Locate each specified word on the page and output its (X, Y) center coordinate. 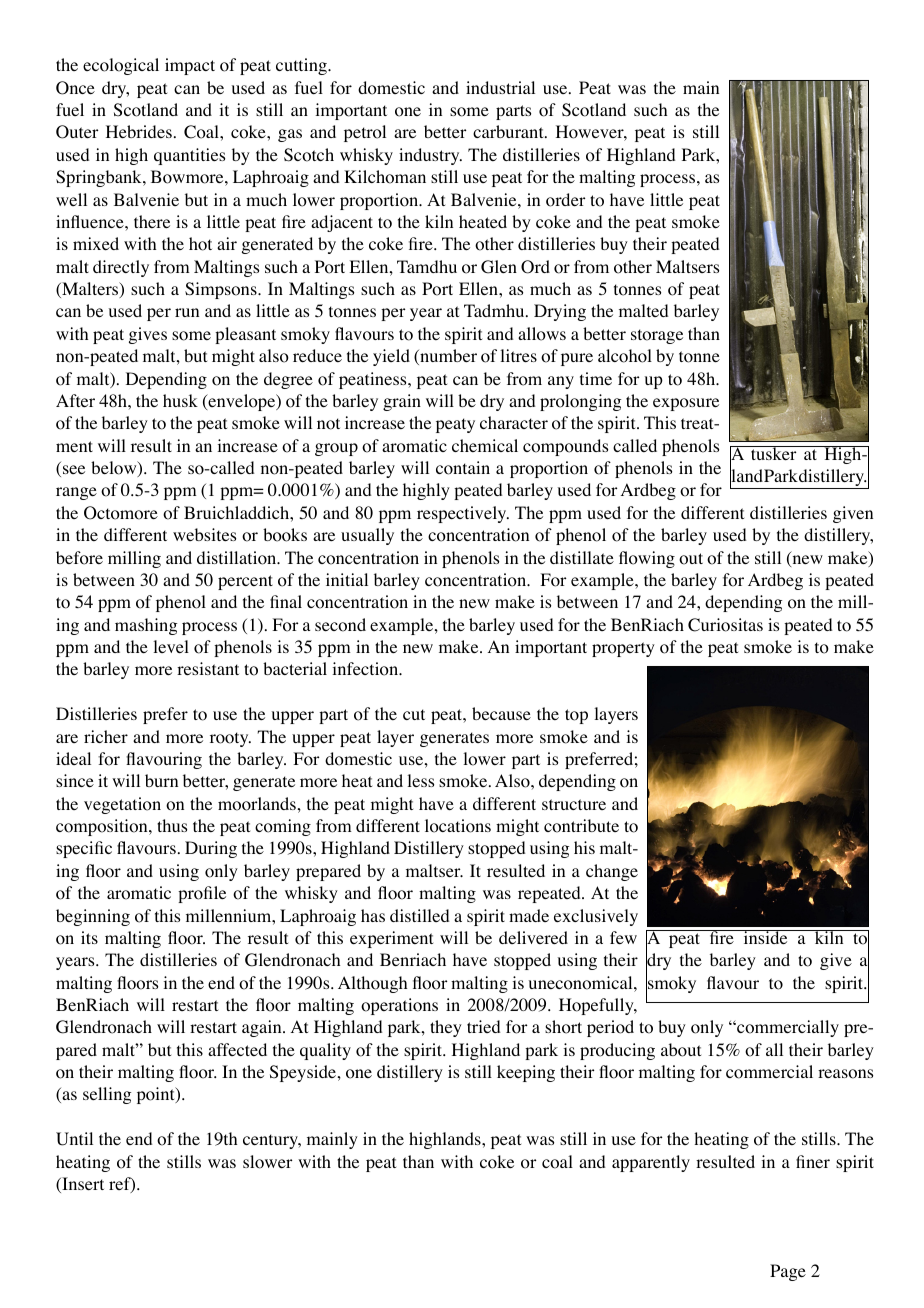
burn (161, 780)
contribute (581, 826)
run (187, 312)
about (681, 1050)
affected (237, 1049)
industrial (500, 87)
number (447, 357)
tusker (774, 453)
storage (657, 336)
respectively (463, 514)
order (565, 200)
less (420, 780)
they (446, 1028)
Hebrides (139, 131)
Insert (82, 1185)
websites (204, 534)
